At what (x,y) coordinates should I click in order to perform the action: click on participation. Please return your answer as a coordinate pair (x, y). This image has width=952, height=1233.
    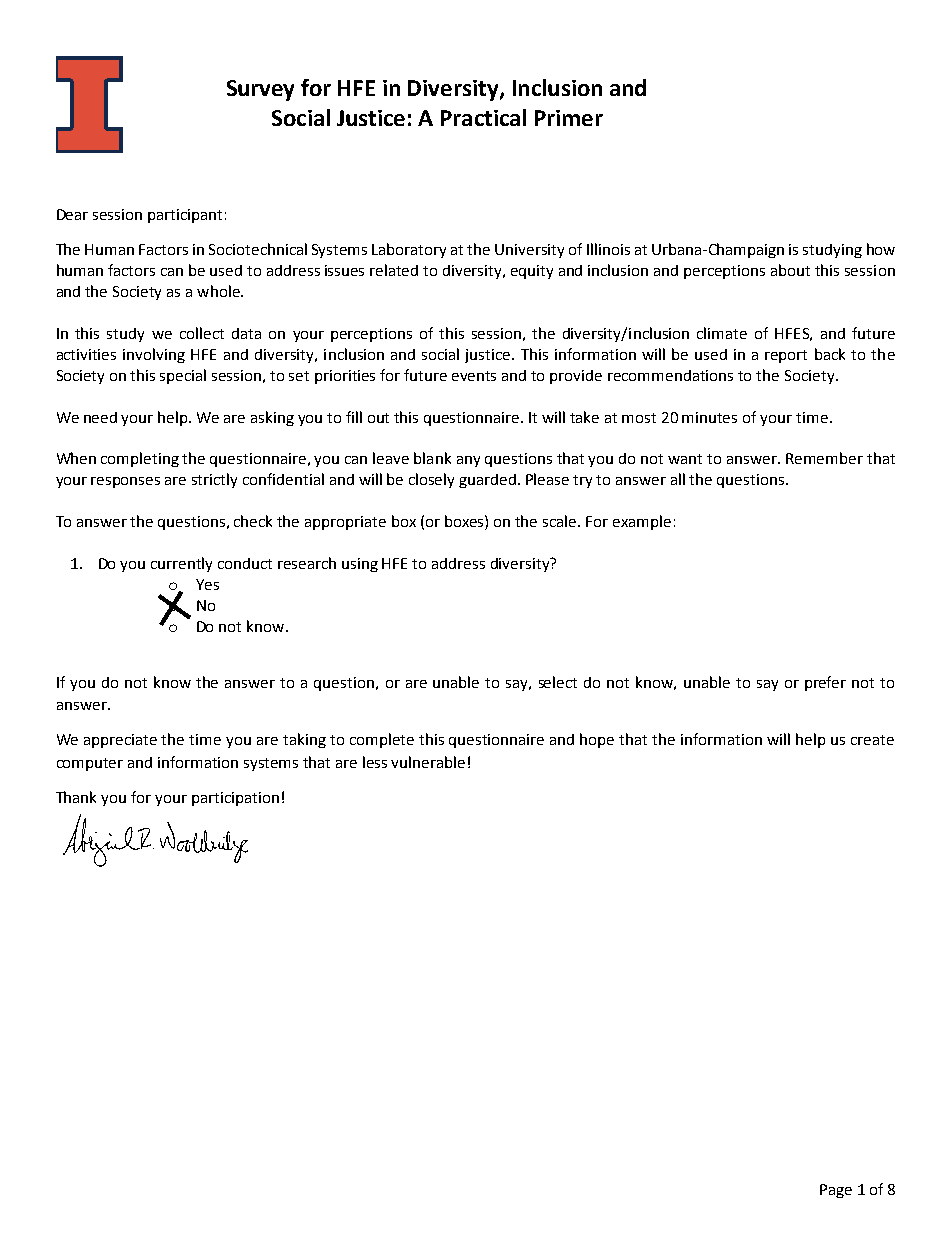
    Looking at the image, I should click on (235, 799).
